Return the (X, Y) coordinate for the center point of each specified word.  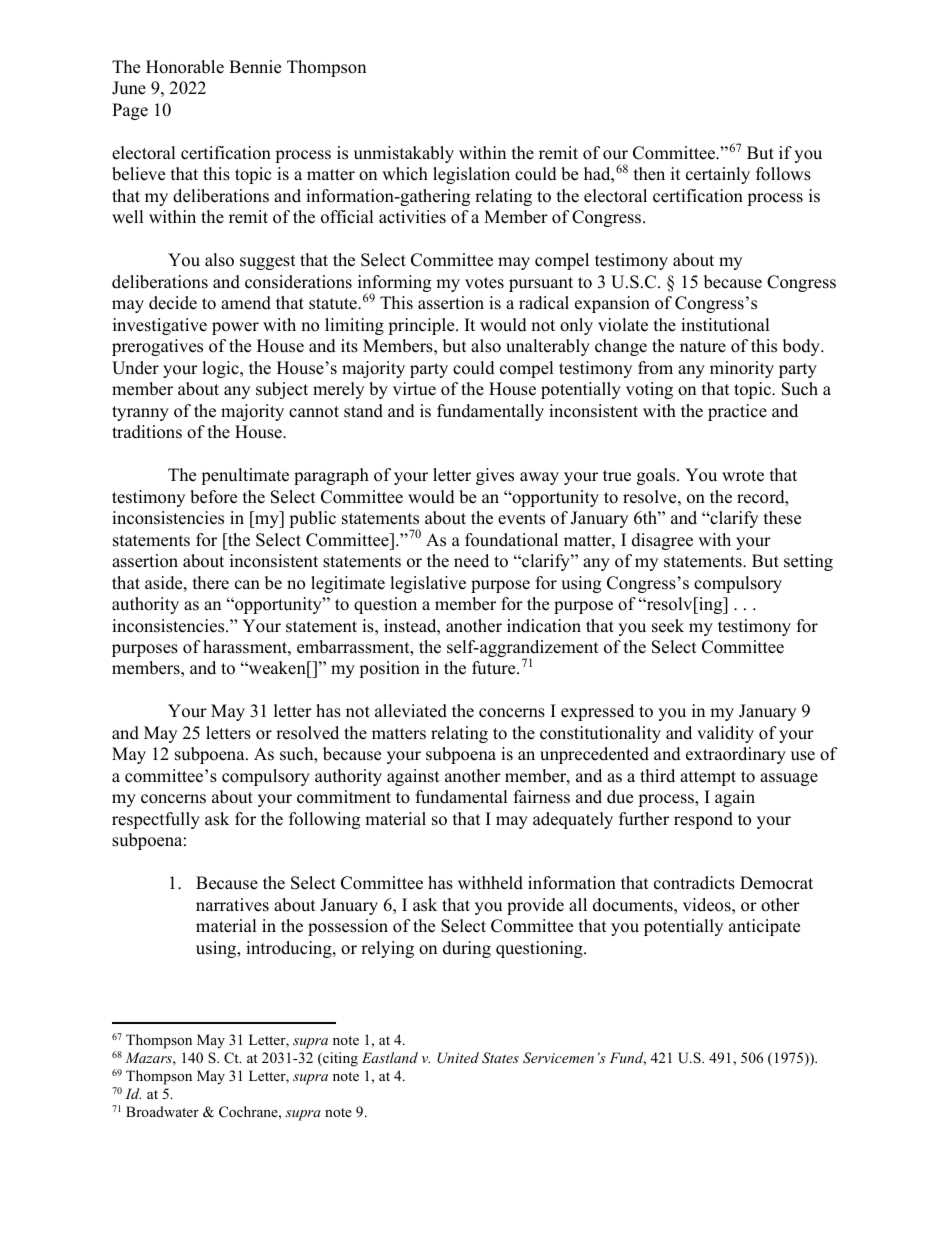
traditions (147, 432)
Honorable (185, 67)
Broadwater (162, 1111)
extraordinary (736, 755)
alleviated (411, 711)
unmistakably (404, 154)
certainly (718, 175)
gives (495, 476)
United (458, 1058)
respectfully (156, 820)
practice (737, 412)
